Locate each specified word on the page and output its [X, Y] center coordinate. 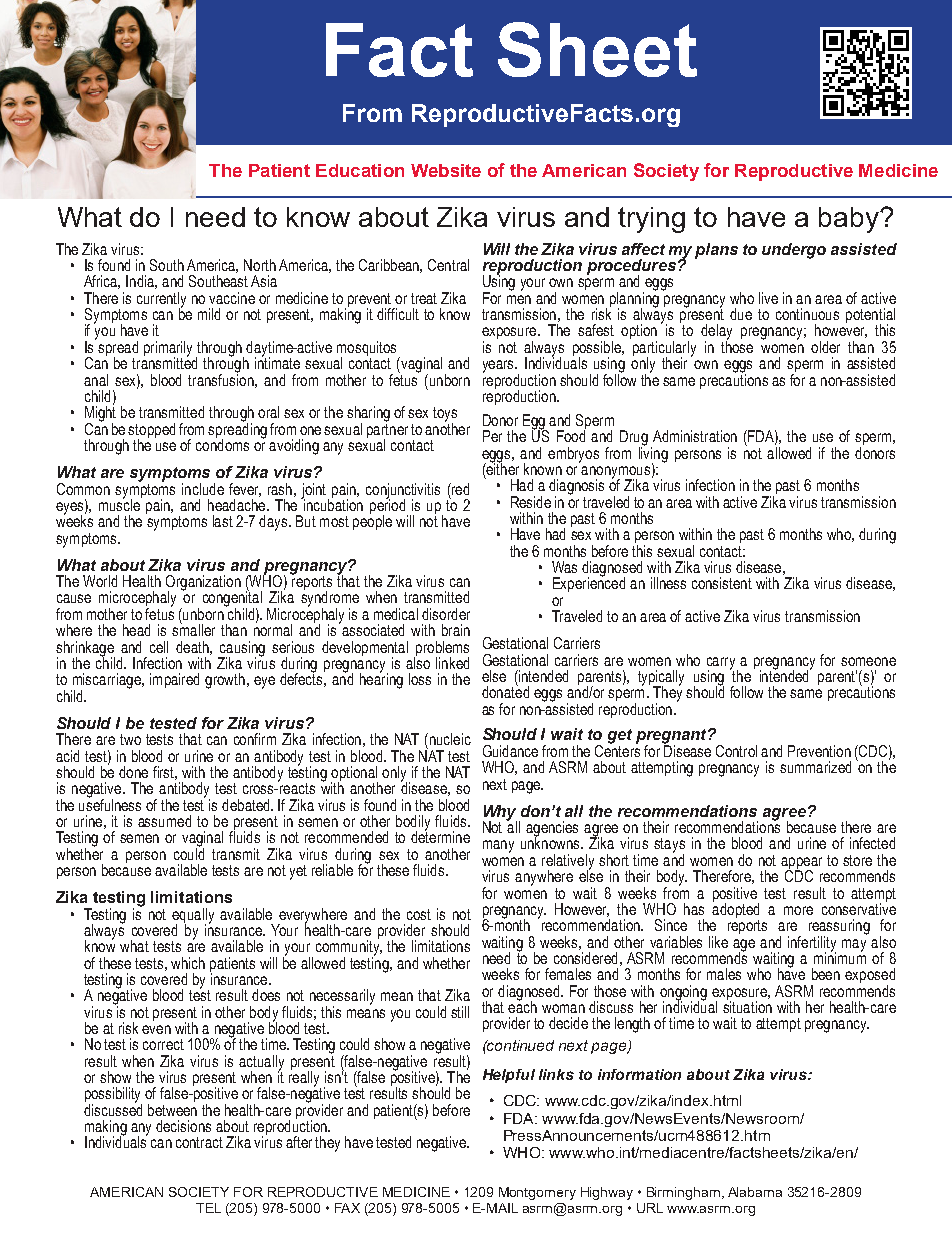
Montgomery [537, 1193]
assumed [164, 821]
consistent [722, 583]
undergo [794, 251]
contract [199, 1142]
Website [446, 170]
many [498, 846]
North [260, 265]
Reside [531, 502]
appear [801, 864]
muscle [120, 504]
